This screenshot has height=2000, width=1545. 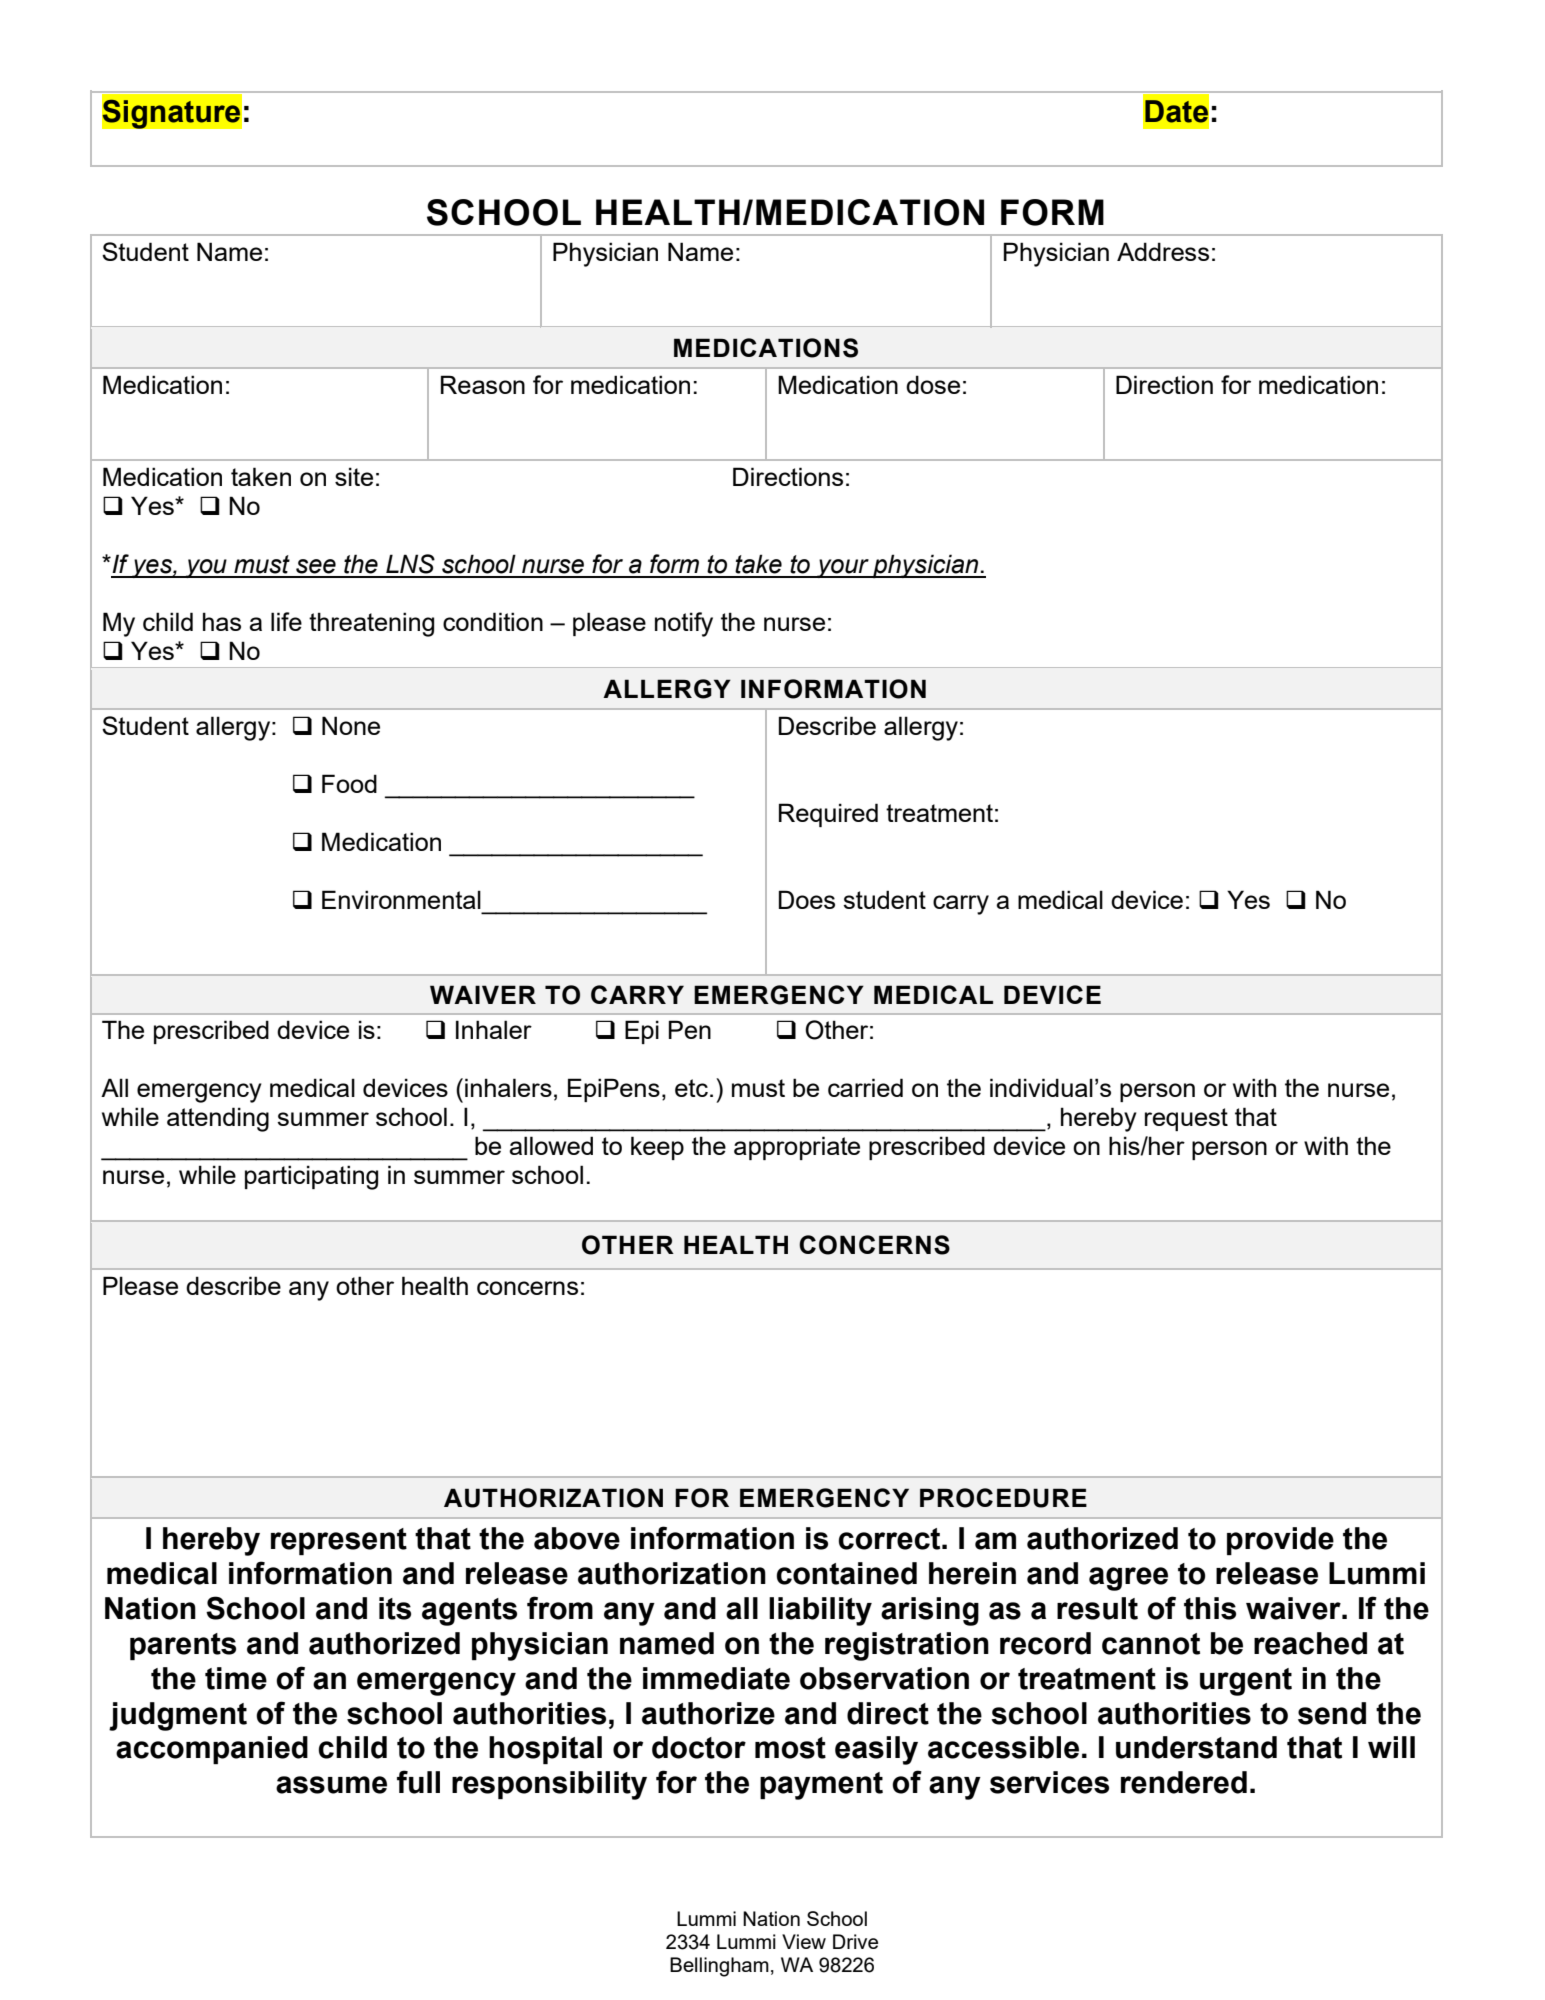 I want to click on Address, so click(x=1163, y=251).
